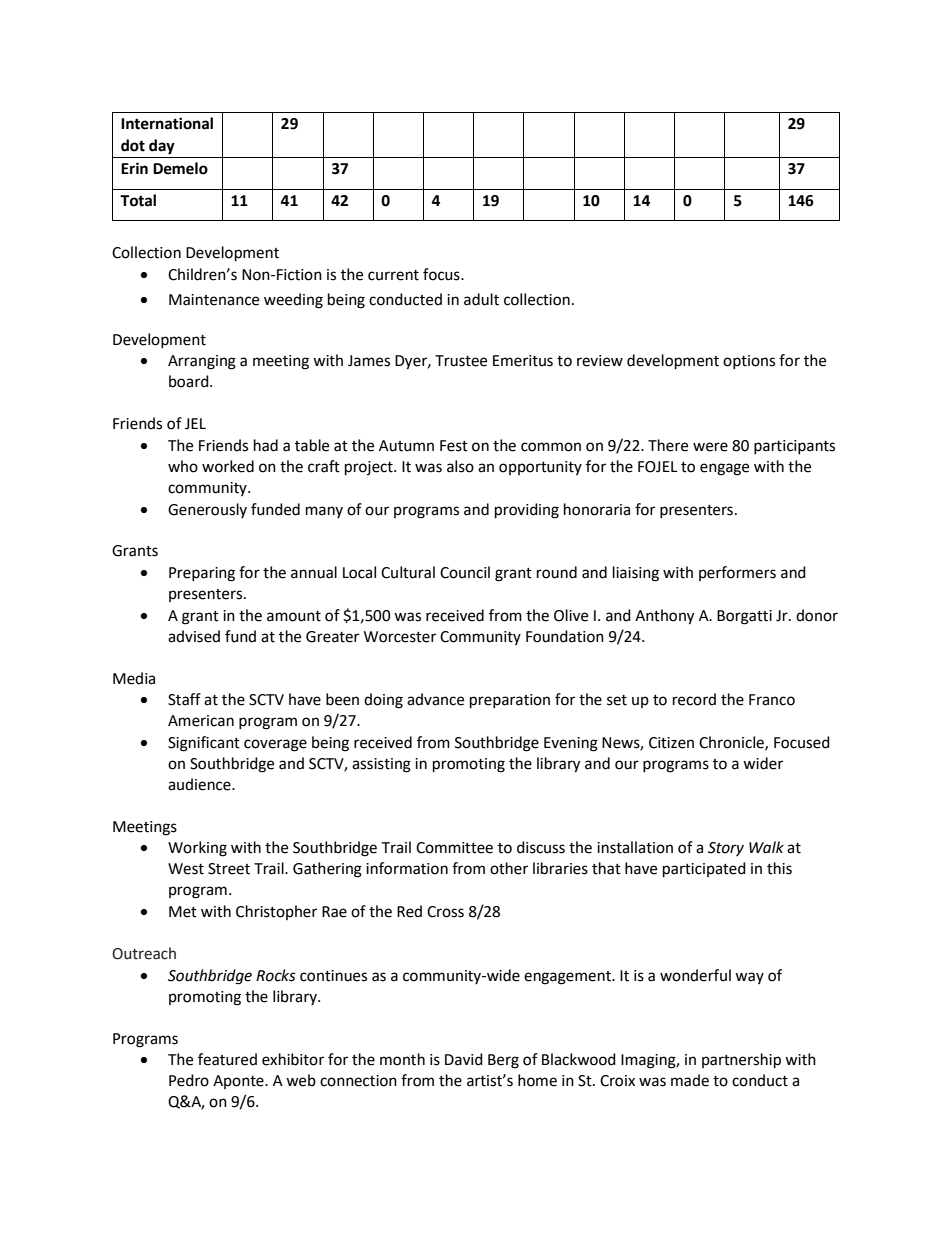 This screenshot has width=952, height=1233. Describe the element at coordinates (227, 1059) in the screenshot. I see `featured` at that location.
